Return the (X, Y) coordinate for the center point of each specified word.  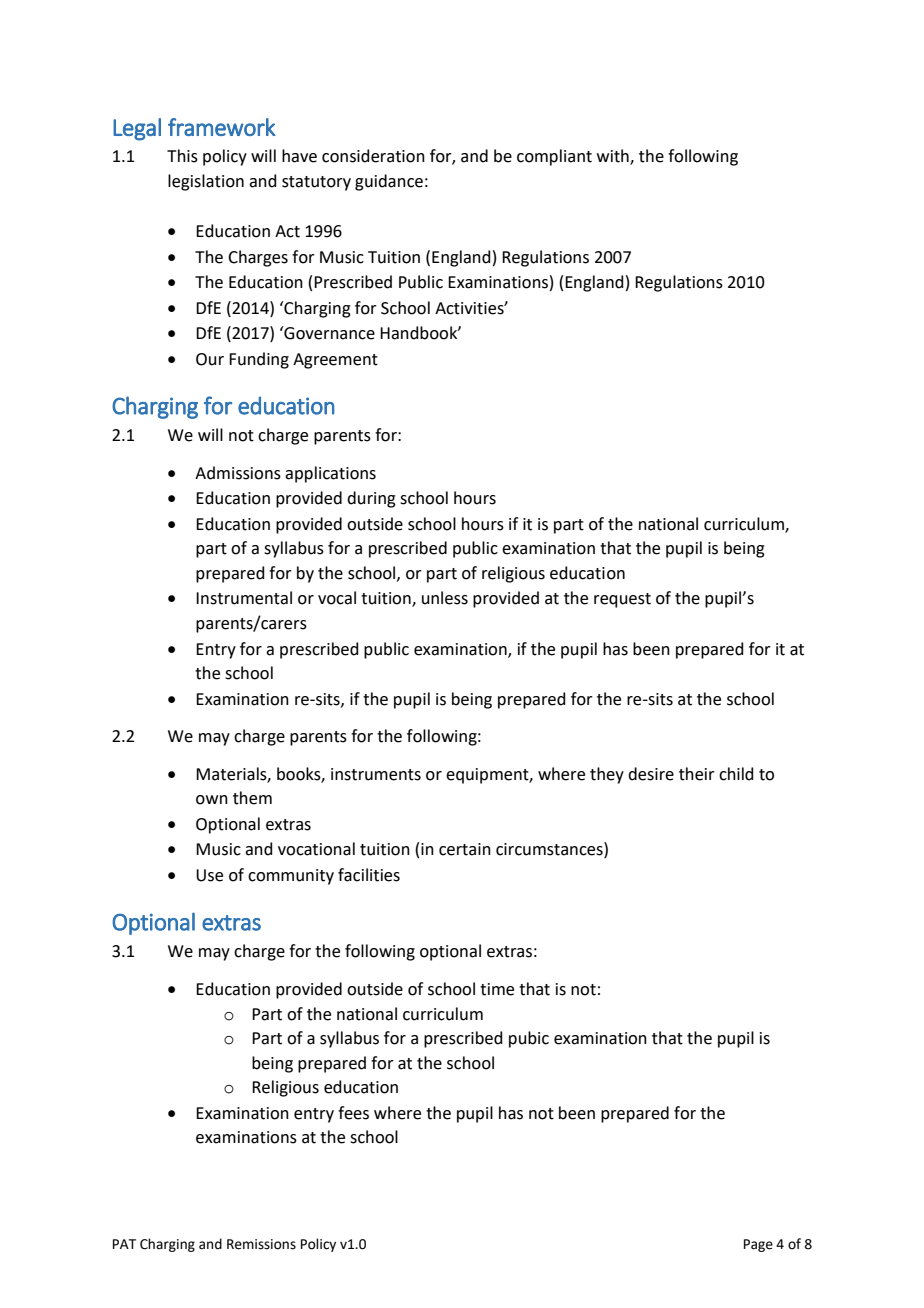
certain (465, 849)
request (622, 600)
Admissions (238, 473)
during (371, 499)
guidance (389, 182)
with (614, 157)
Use (209, 875)
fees (353, 1113)
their (697, 774)
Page (758, 1245)
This (182, 156)
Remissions (261, 1244)
